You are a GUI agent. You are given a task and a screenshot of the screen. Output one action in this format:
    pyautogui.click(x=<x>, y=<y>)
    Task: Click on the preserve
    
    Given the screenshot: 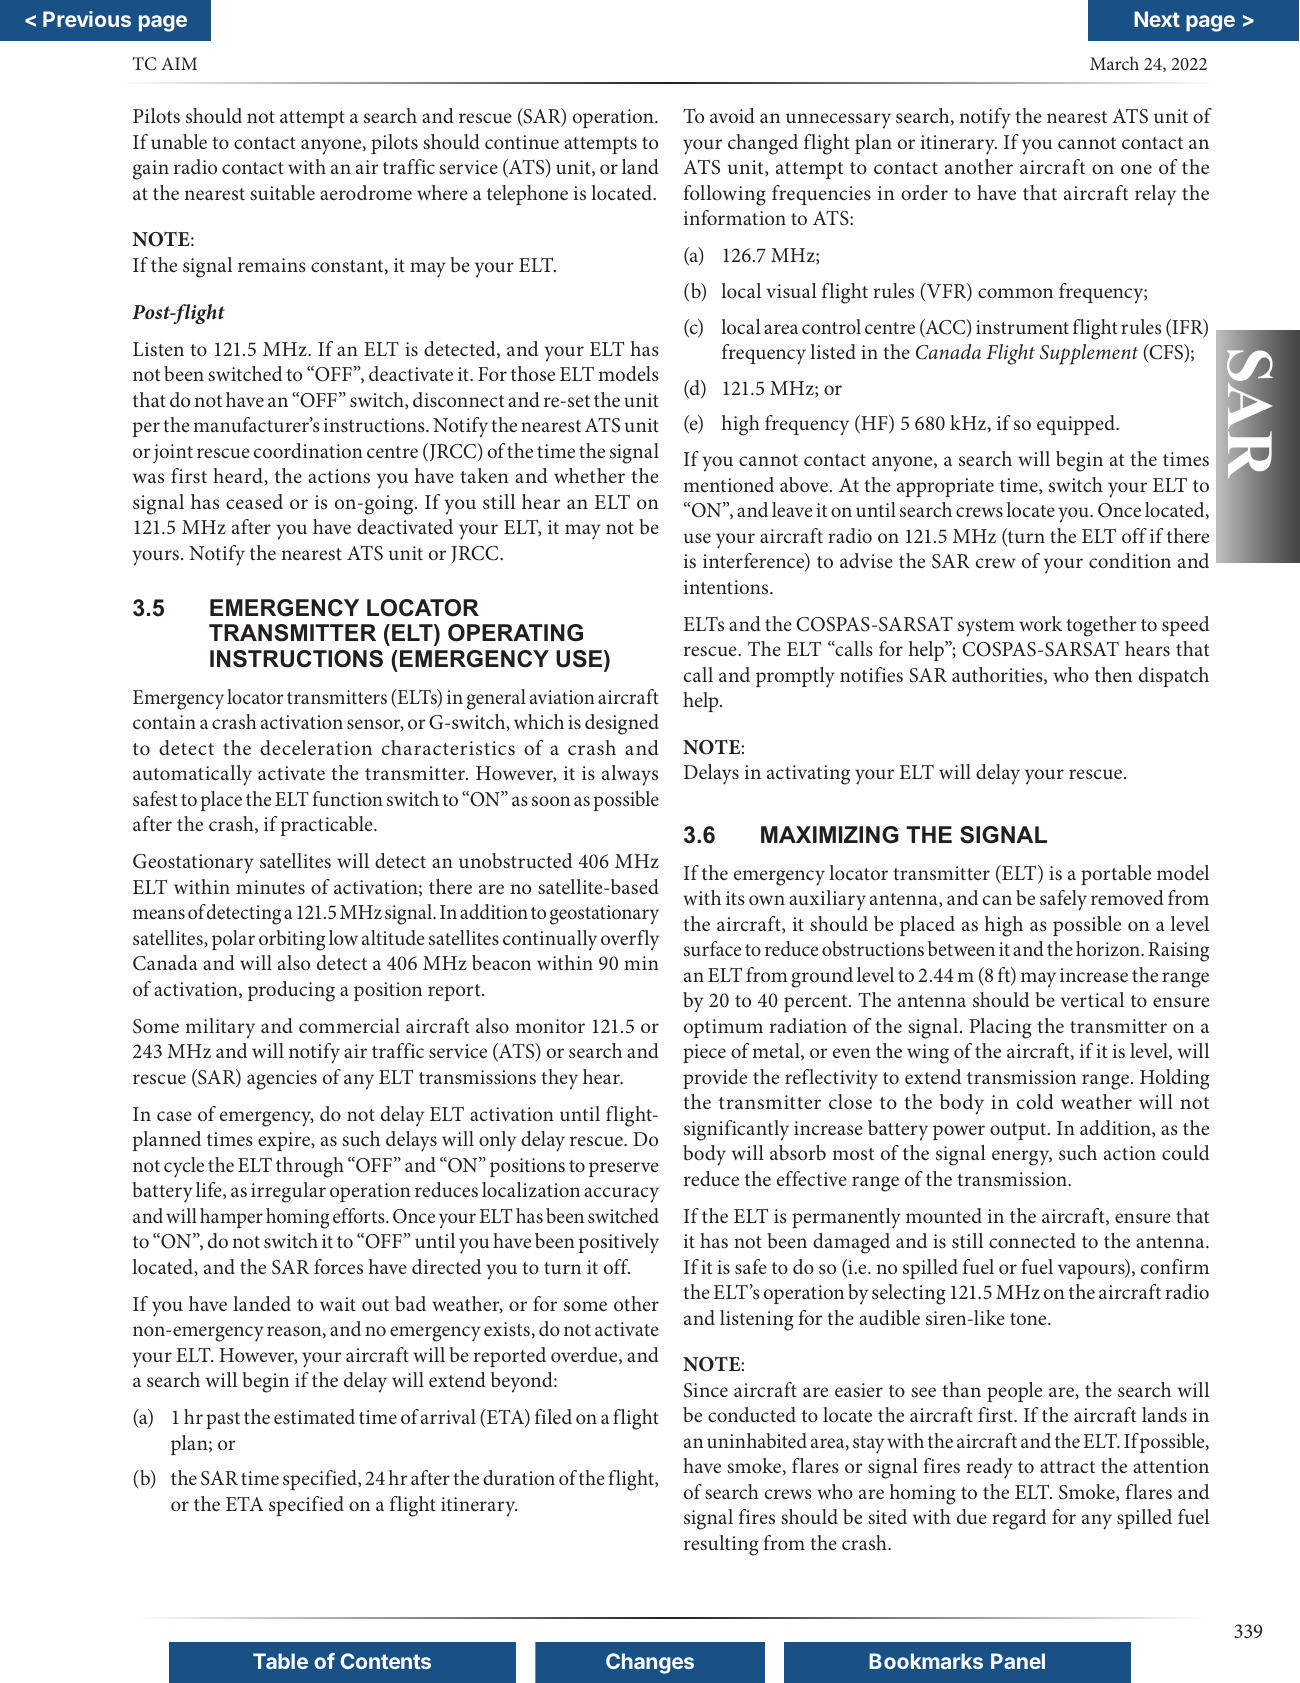 What is the action you would take?
    pyautogui.click(x=624, y=1169)
